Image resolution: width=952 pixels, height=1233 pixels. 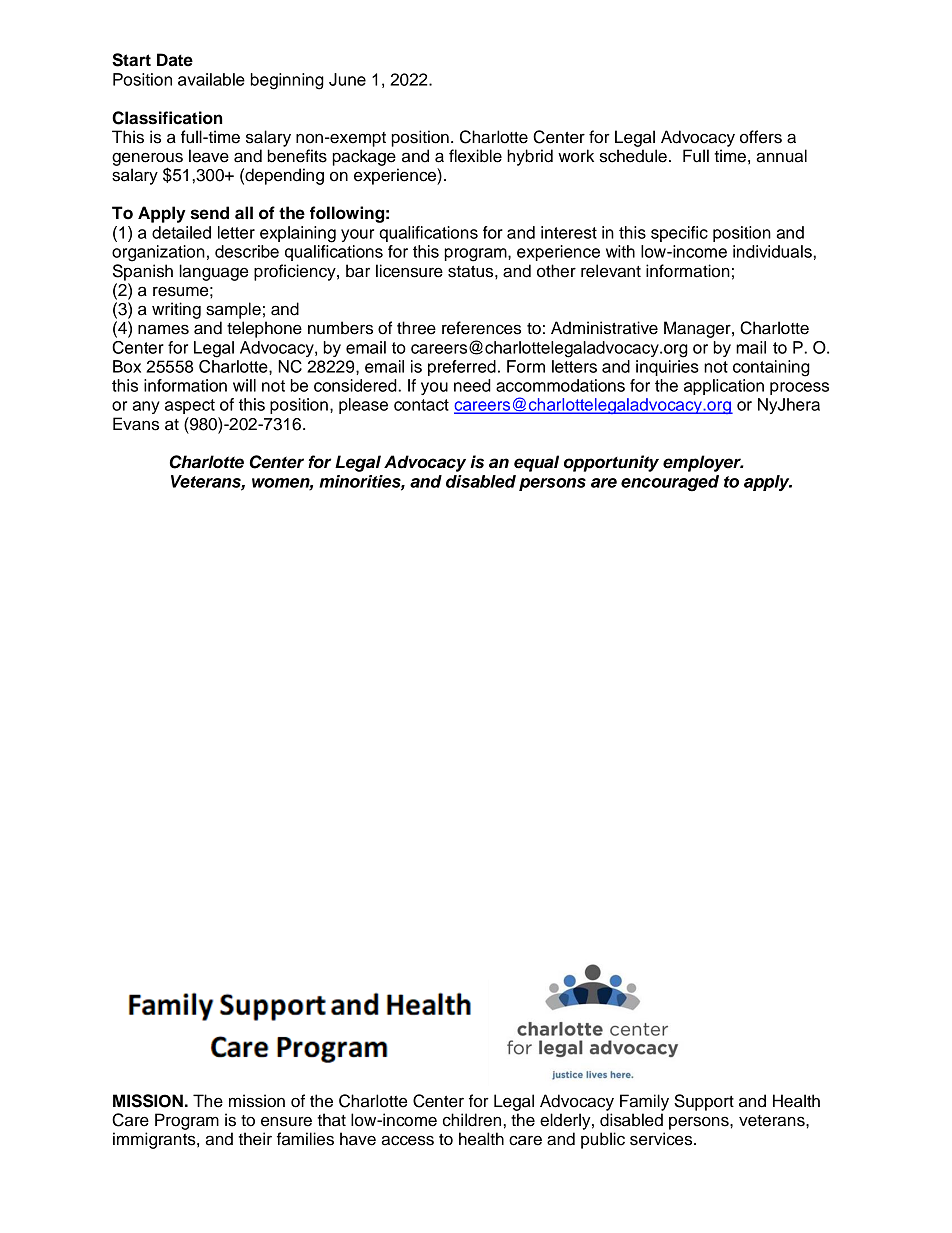 What do you see at coordinates (536, 463) in the image?
I see `equal` at bounding box center [536, 463].
